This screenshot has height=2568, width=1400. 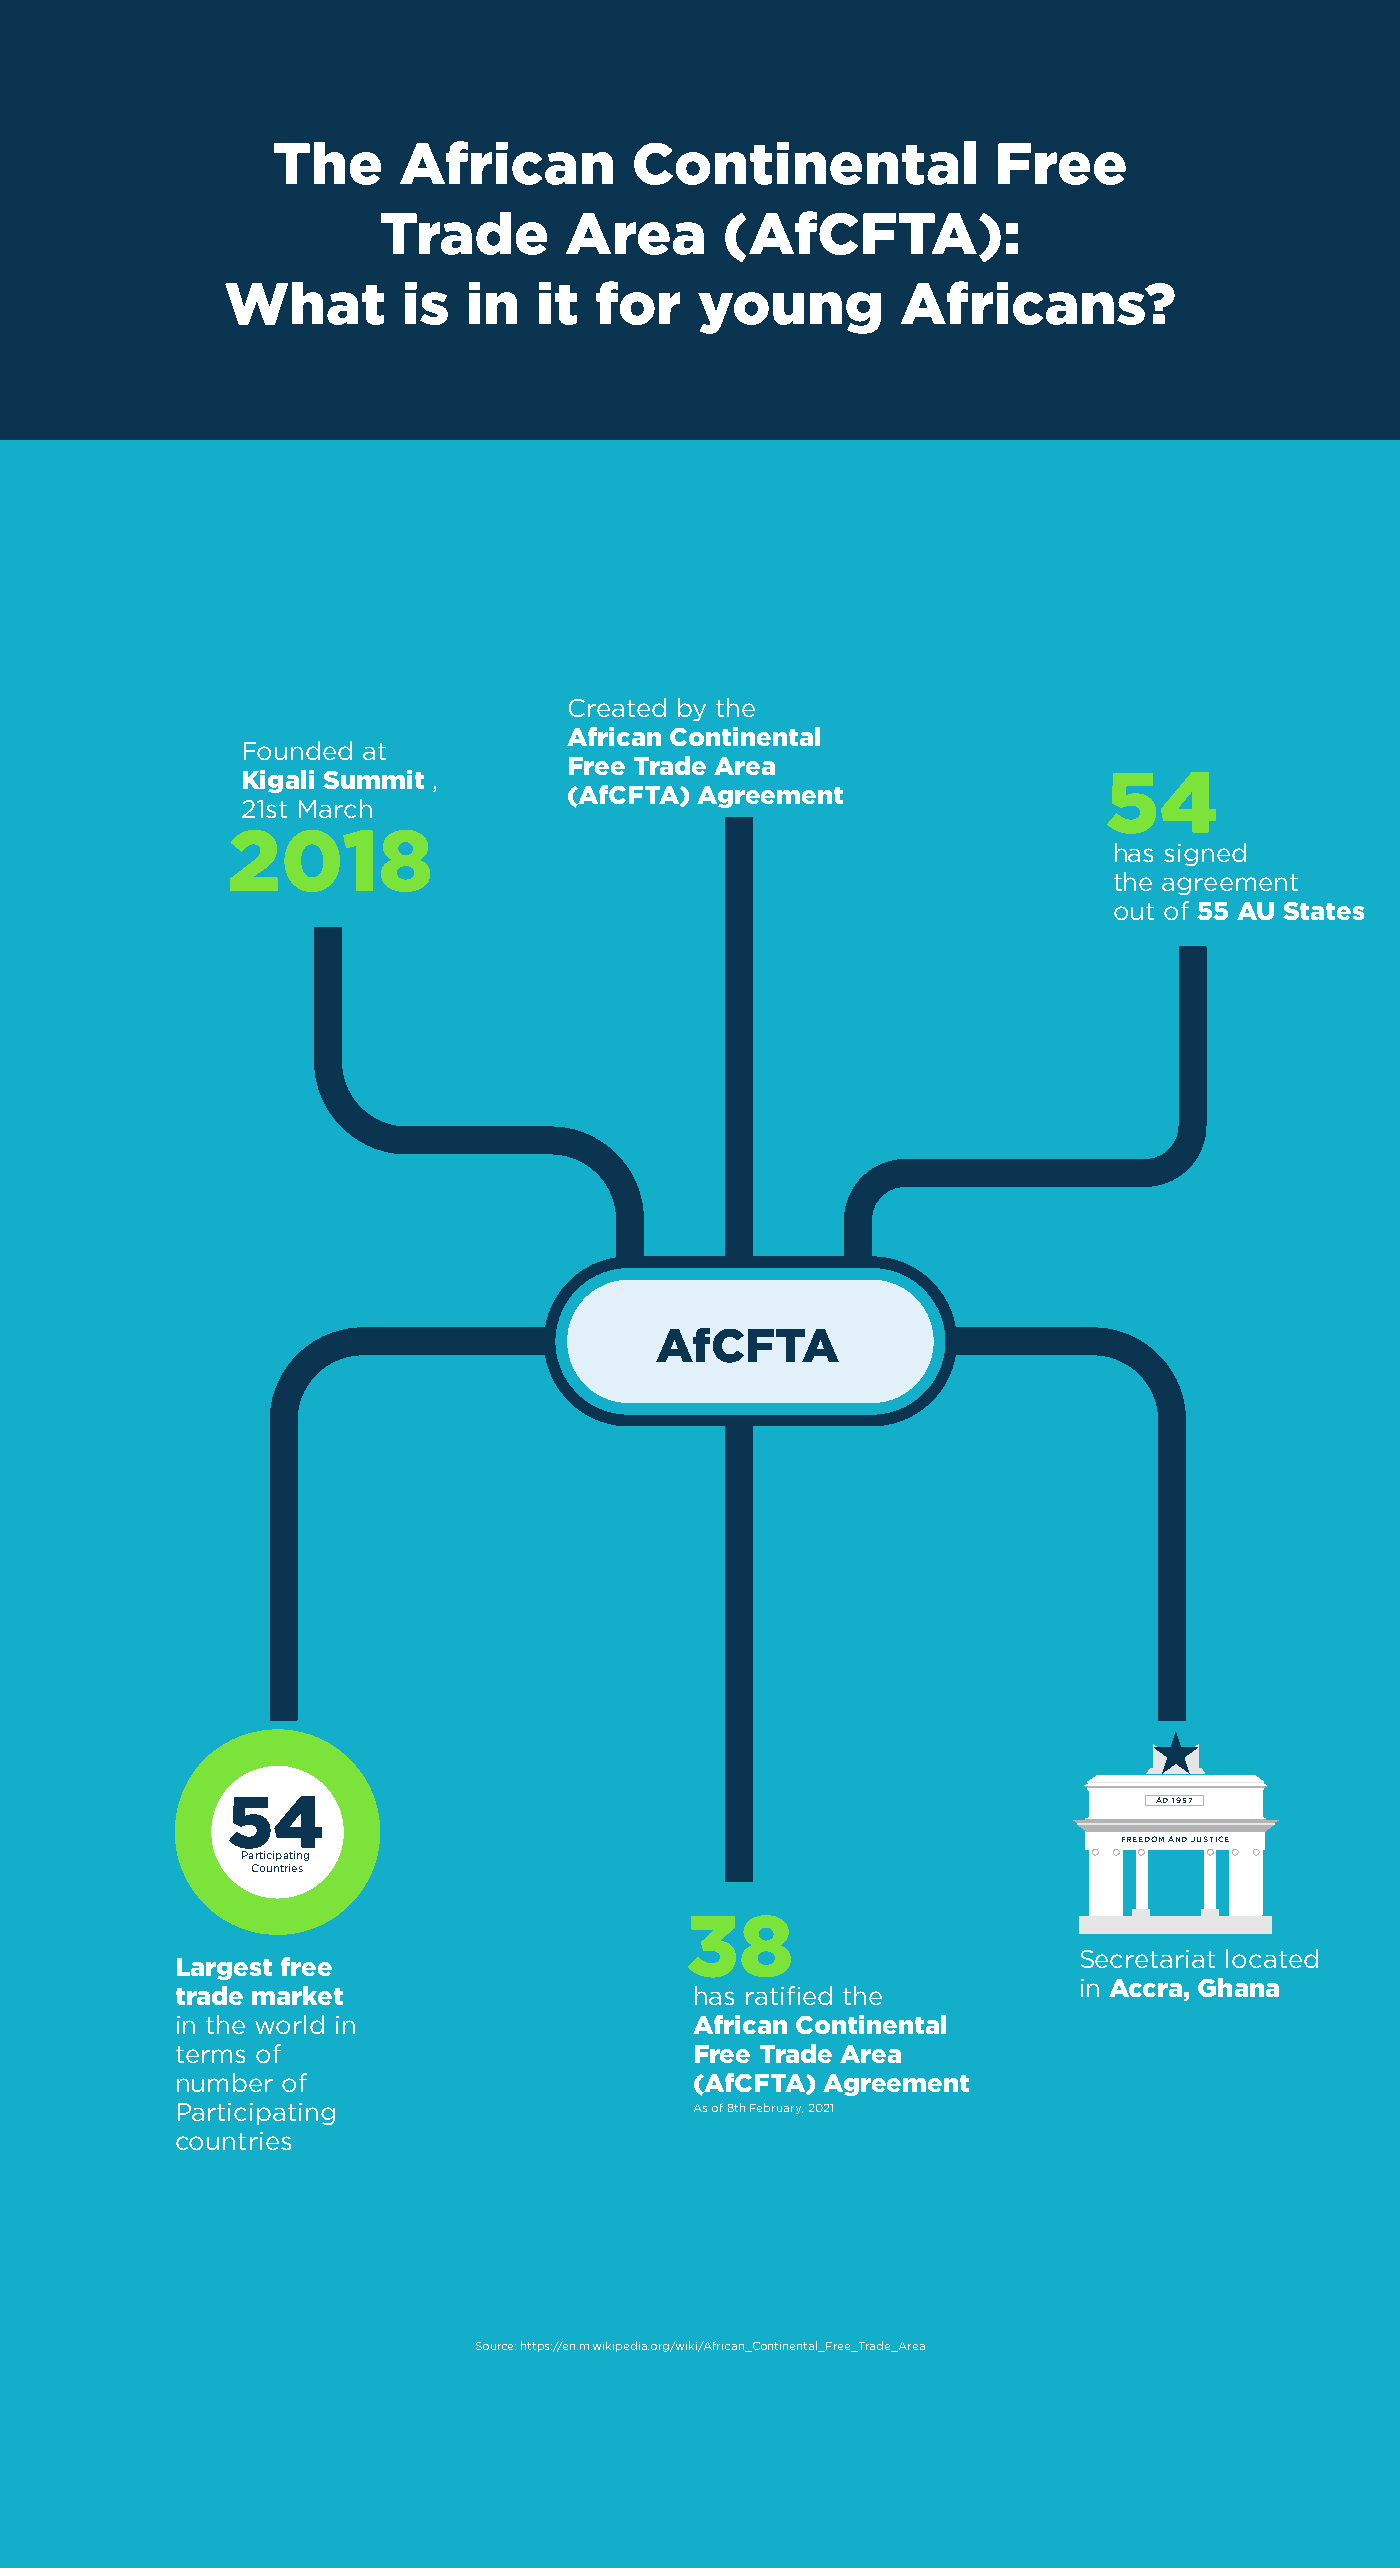 I want to click on young, so click(x=789, y=313).
